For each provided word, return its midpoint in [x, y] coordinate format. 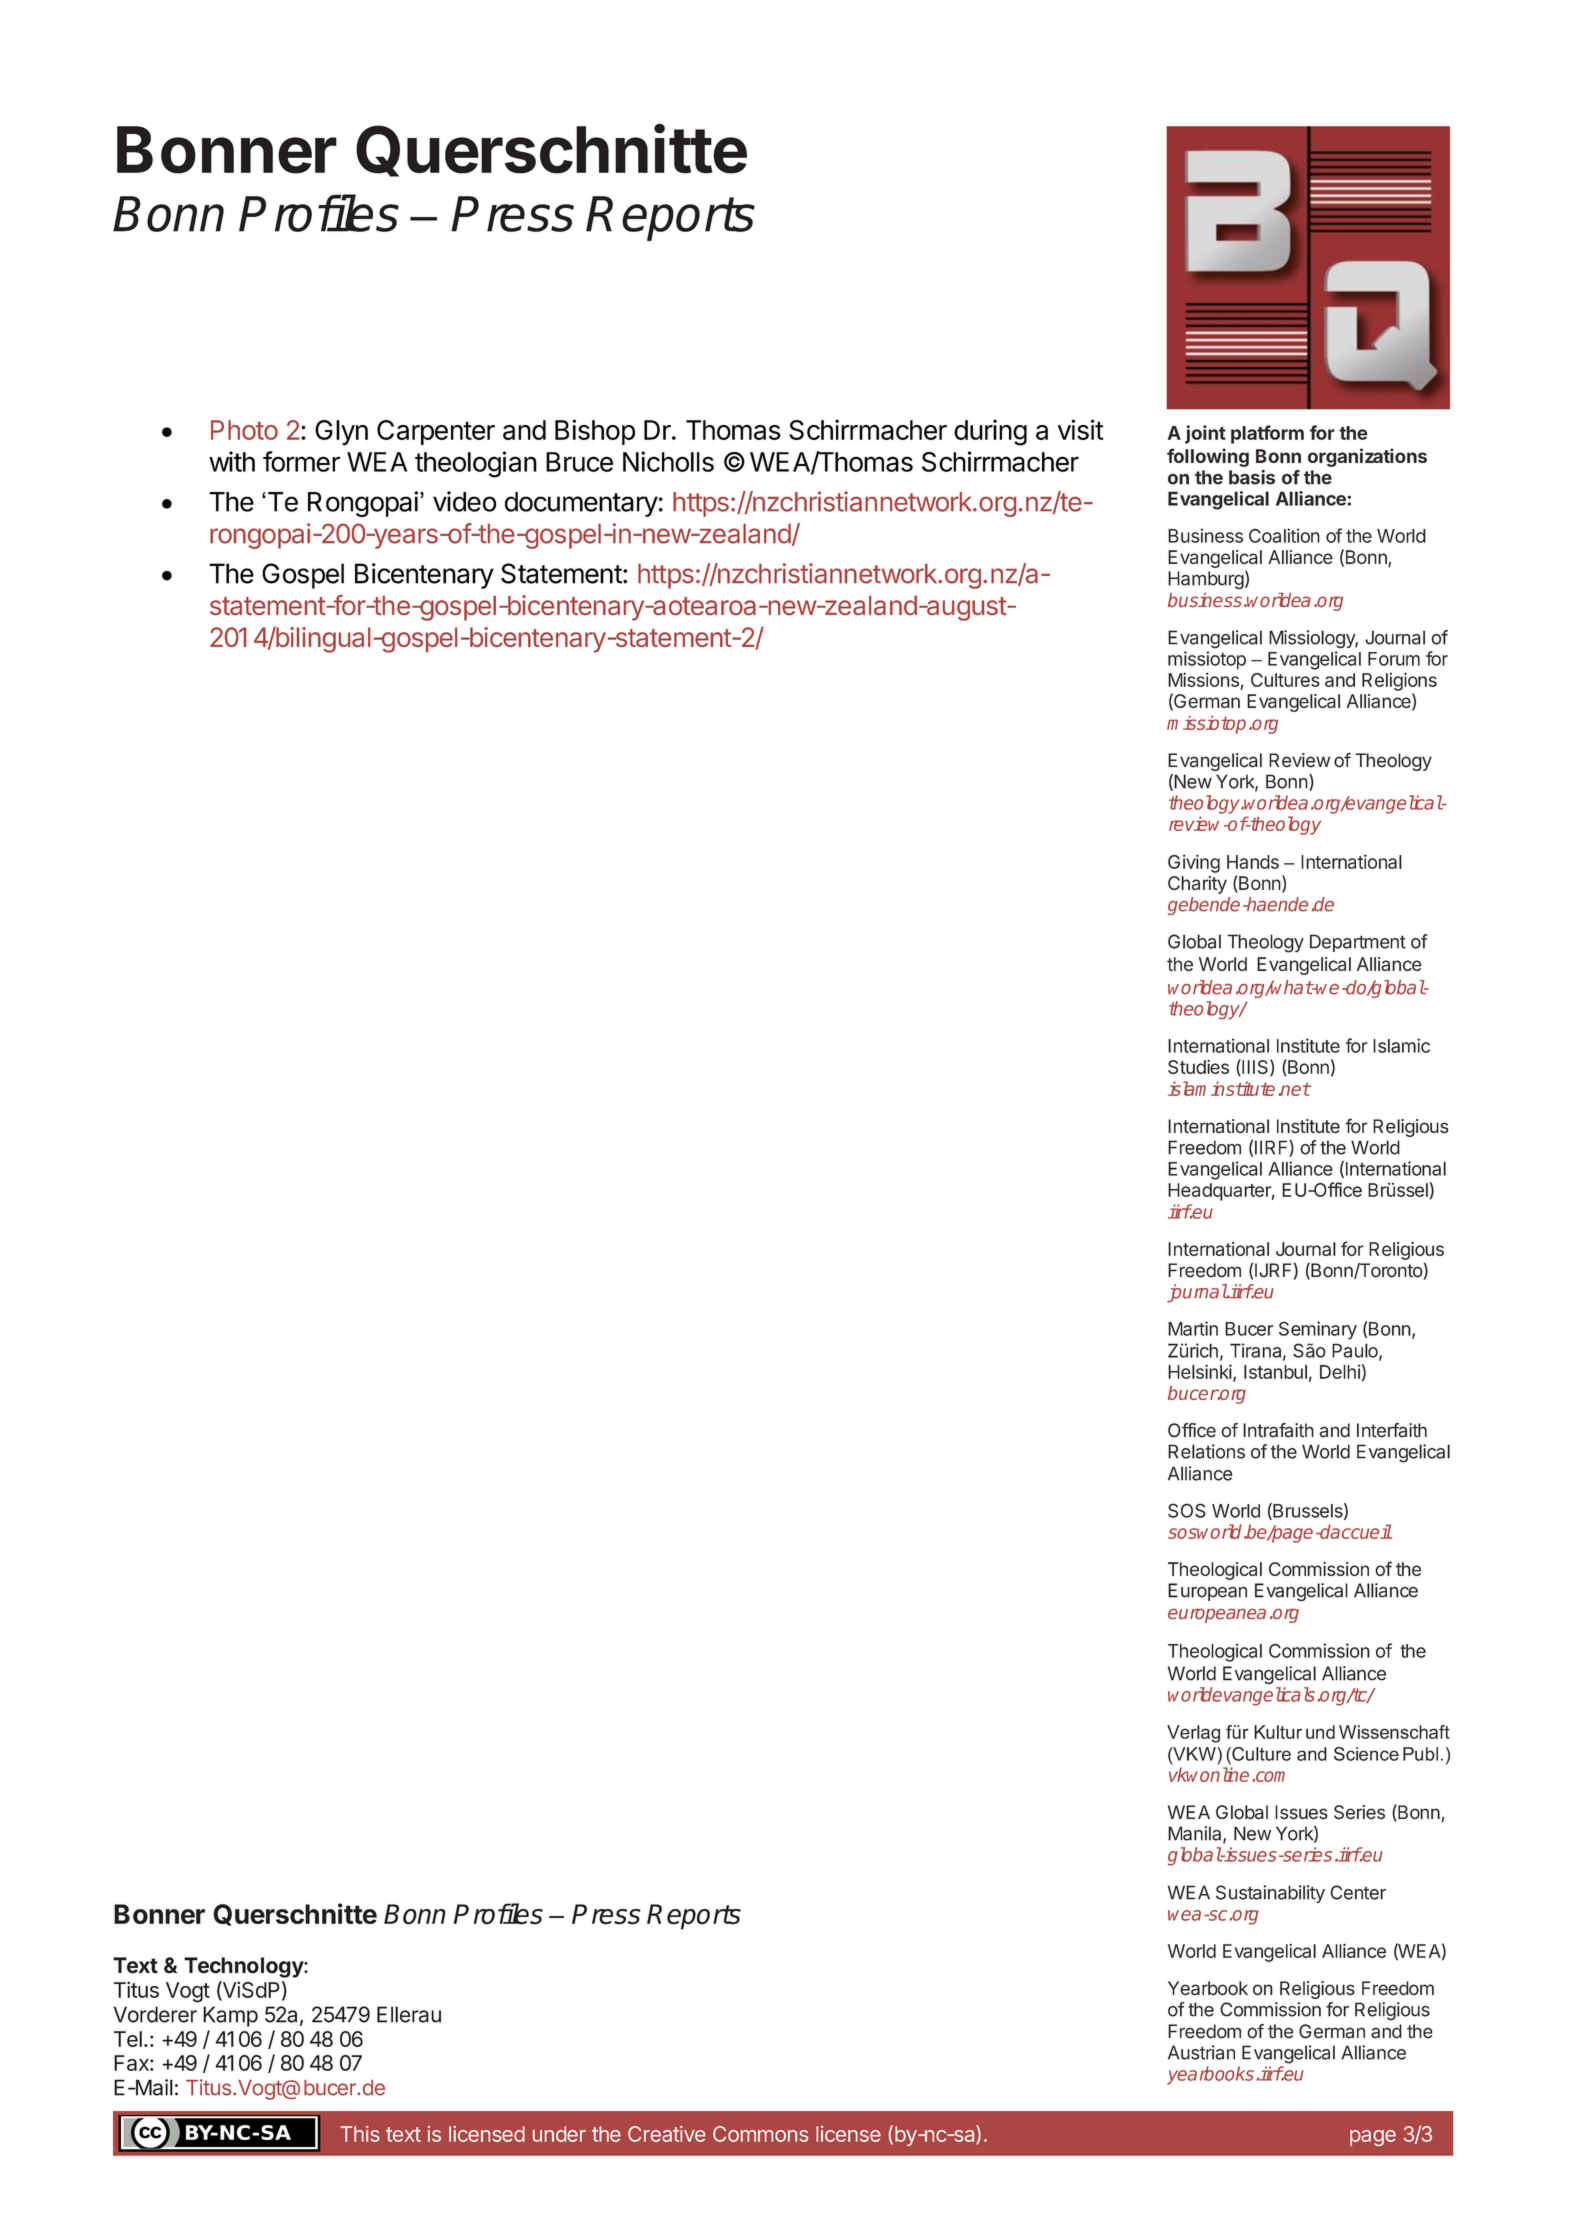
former [301, 461]
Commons [760, 2134]
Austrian [1201, 2052]
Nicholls [668, 461]
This [360, 2134]
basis [1252, 477]
